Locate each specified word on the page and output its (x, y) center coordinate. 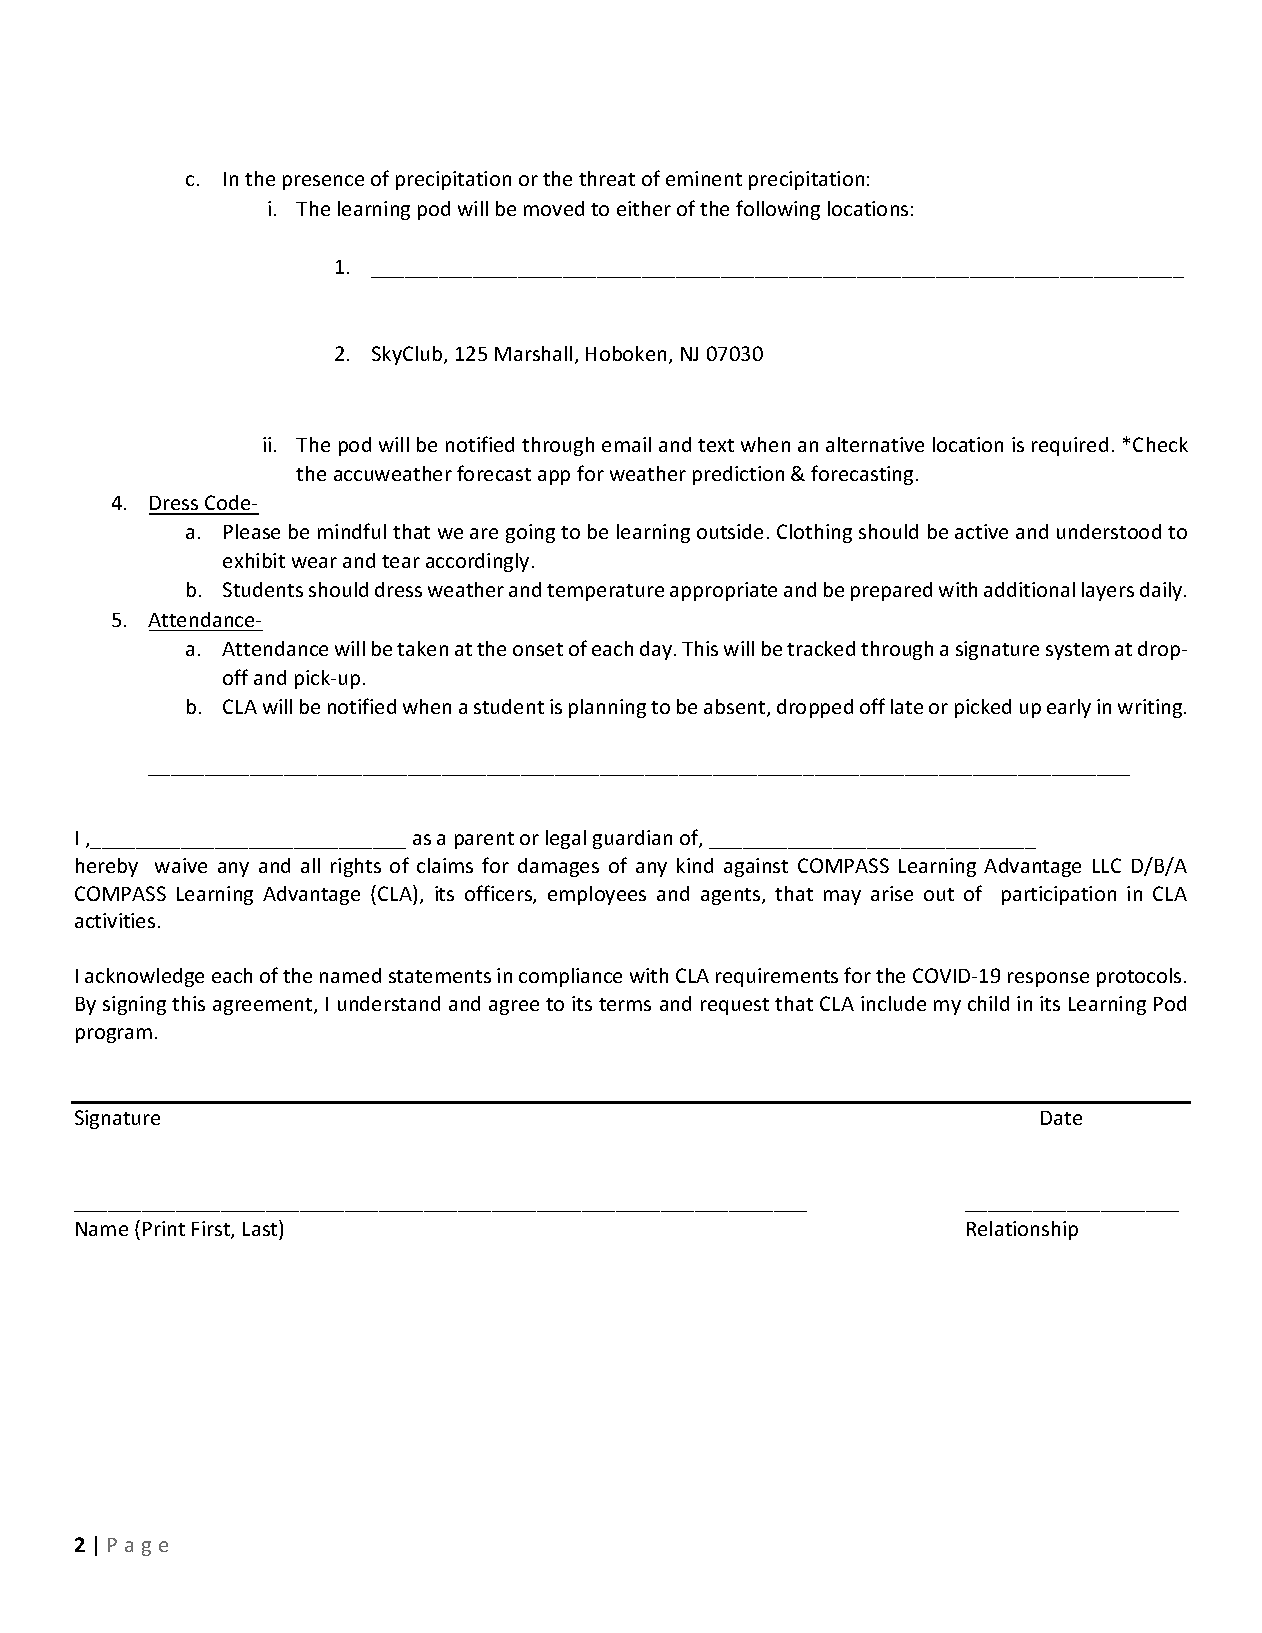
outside (730, 531)
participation (1059, 895)
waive (181, 865)
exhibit (254, 560)
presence (323, 182)
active (981, 531)
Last (261, 1228)
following (778, 210)
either (644, 208)
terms (625, 1004)
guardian (632, 839)
